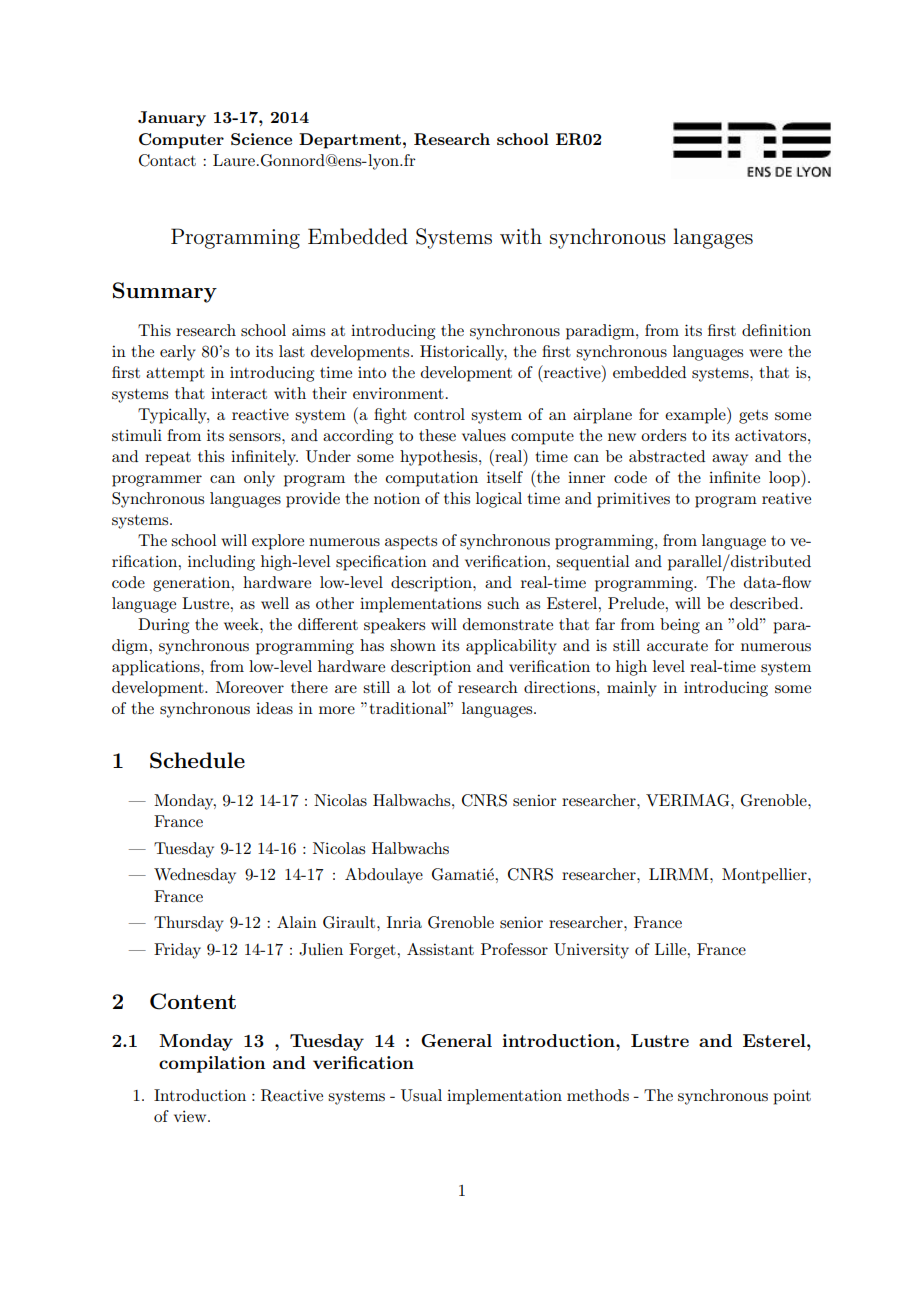 This screenshot has height=1308, width=924. I want to click on Usual, so click(421, 1095).
